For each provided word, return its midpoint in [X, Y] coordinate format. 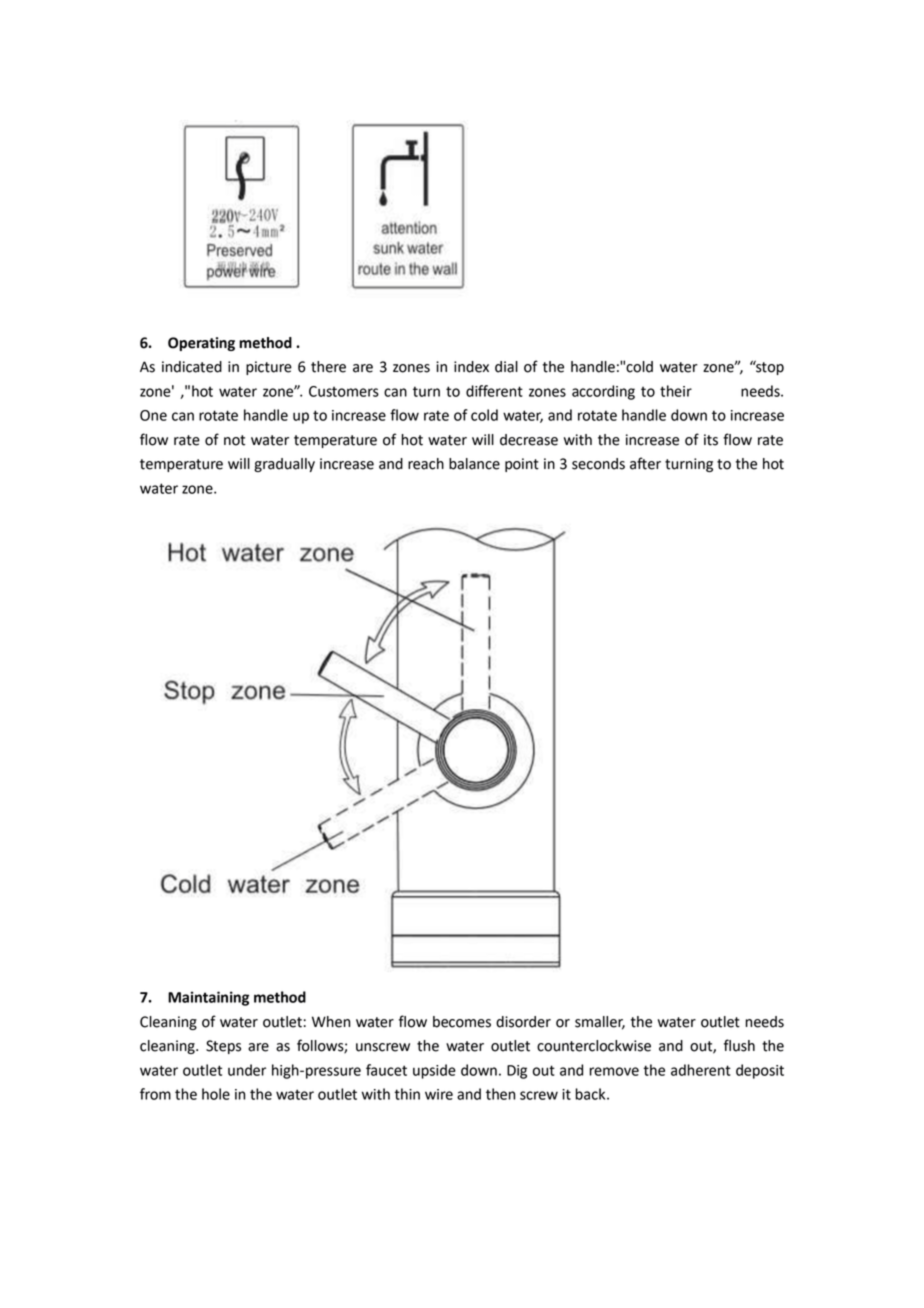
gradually [284, 465]
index [471, 367]
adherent [701, 1070]
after [645, 463]
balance [474, 464]
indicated [192, 367]
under [247, 1070]
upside [434, 1071]
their [676, 391]
